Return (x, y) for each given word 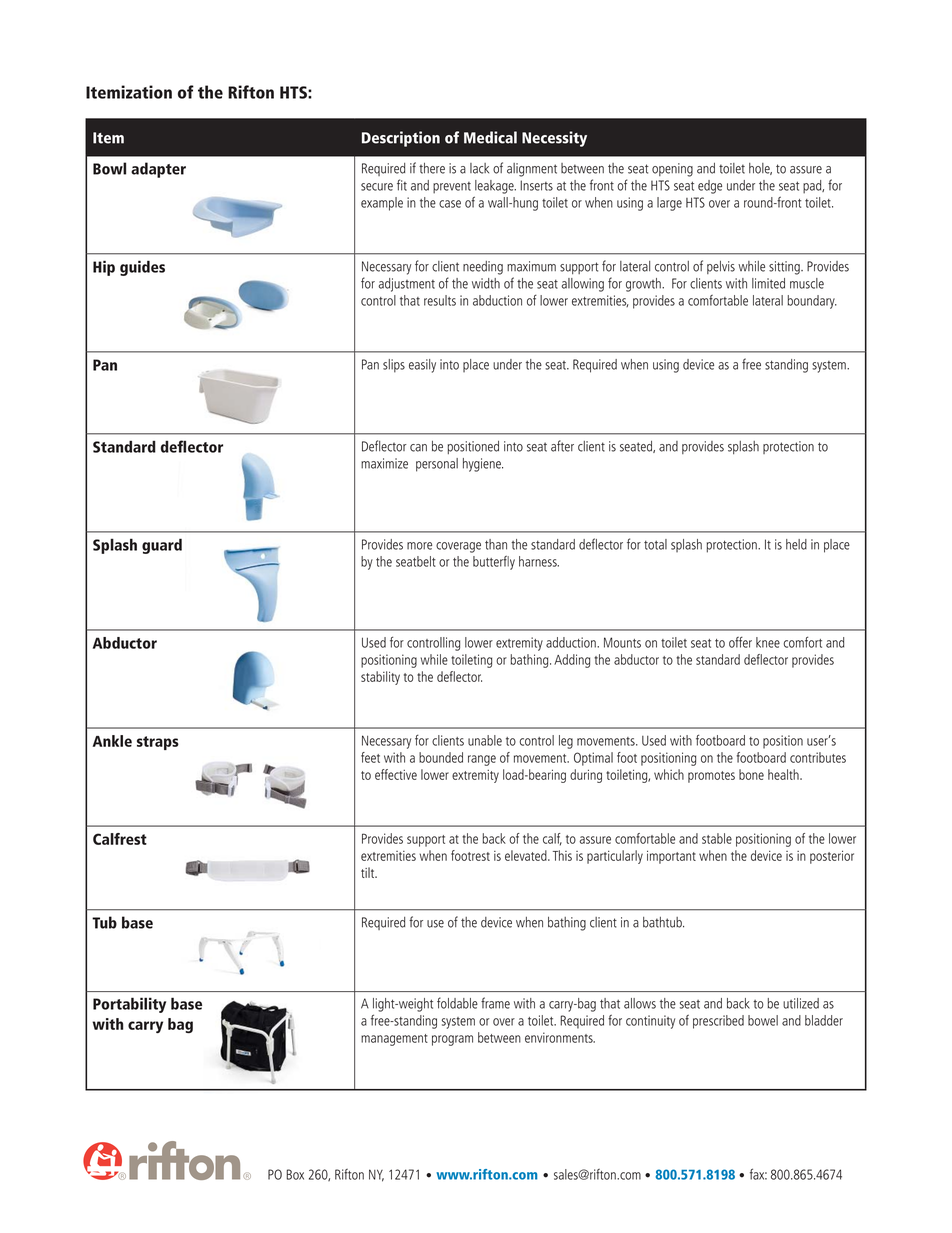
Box (295, 1174)
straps (158, 743)
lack (479, 168)
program (452, 1040)
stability (380, 678)
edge (710, 187)
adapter (158, 170)
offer (740, 642)
